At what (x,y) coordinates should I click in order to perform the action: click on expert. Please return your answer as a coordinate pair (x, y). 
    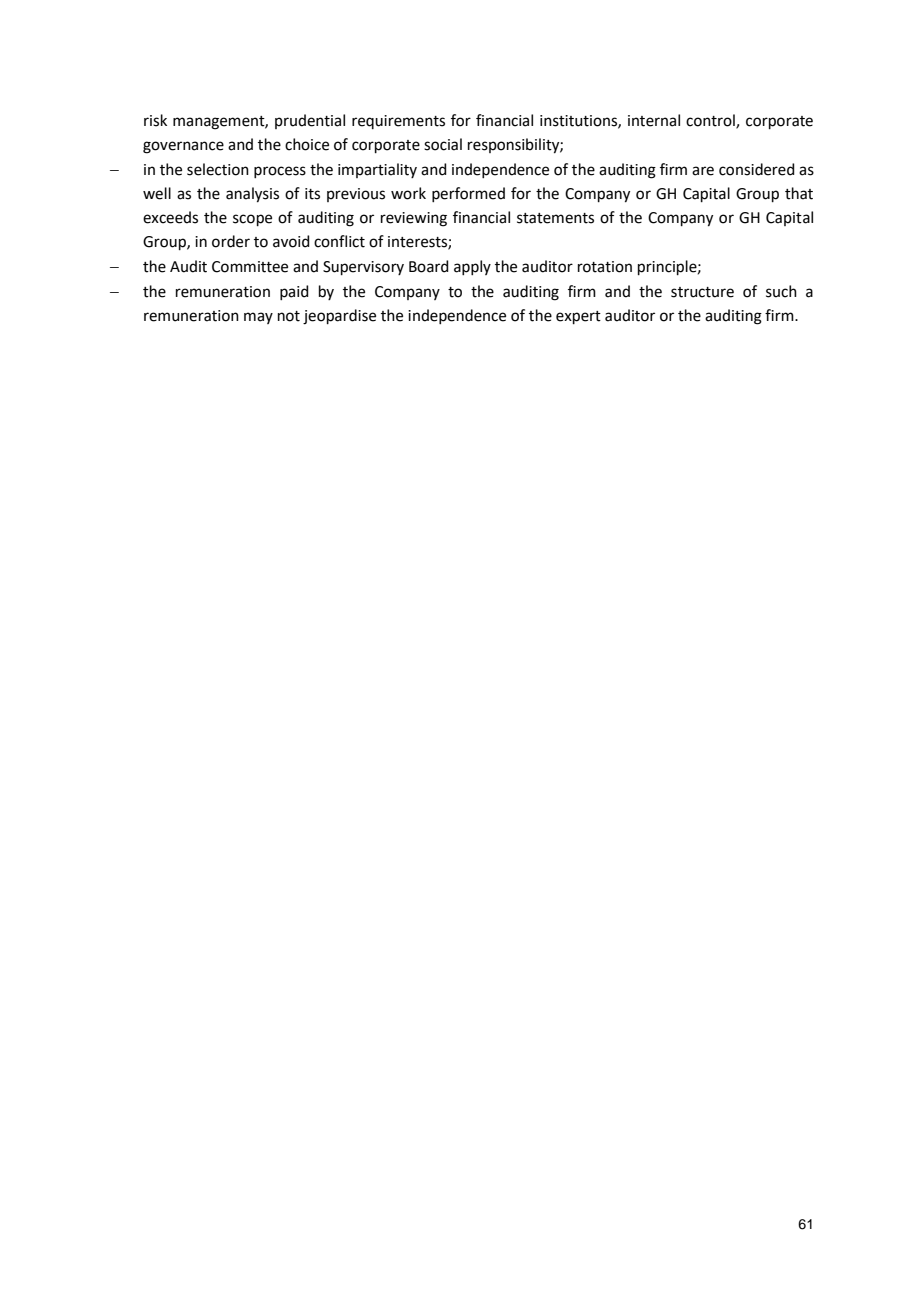
    Looking at the image, I should click on (578, 317).
